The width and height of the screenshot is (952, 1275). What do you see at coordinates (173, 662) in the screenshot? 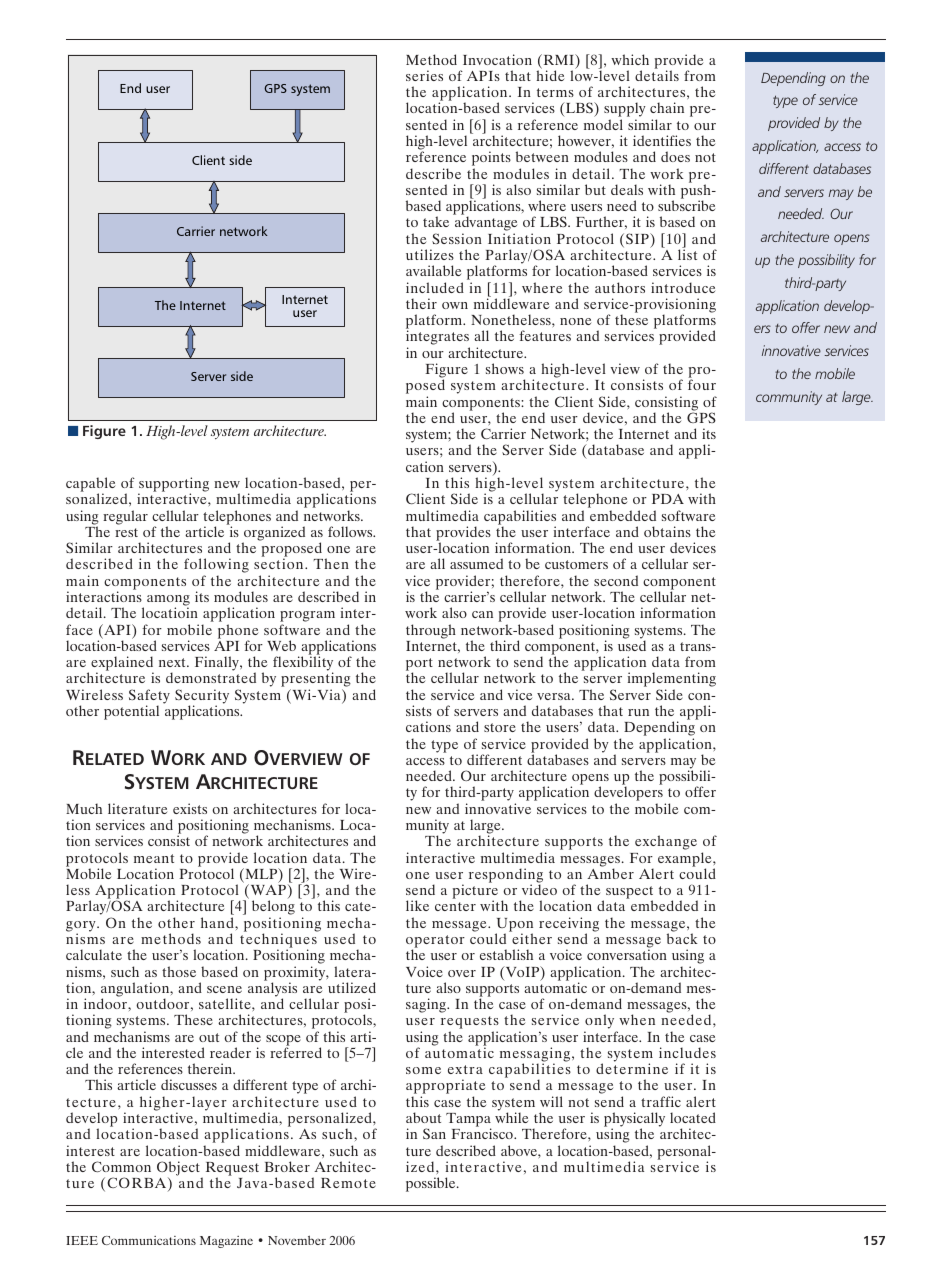
I see `next` at bounding box center [173, 662].
